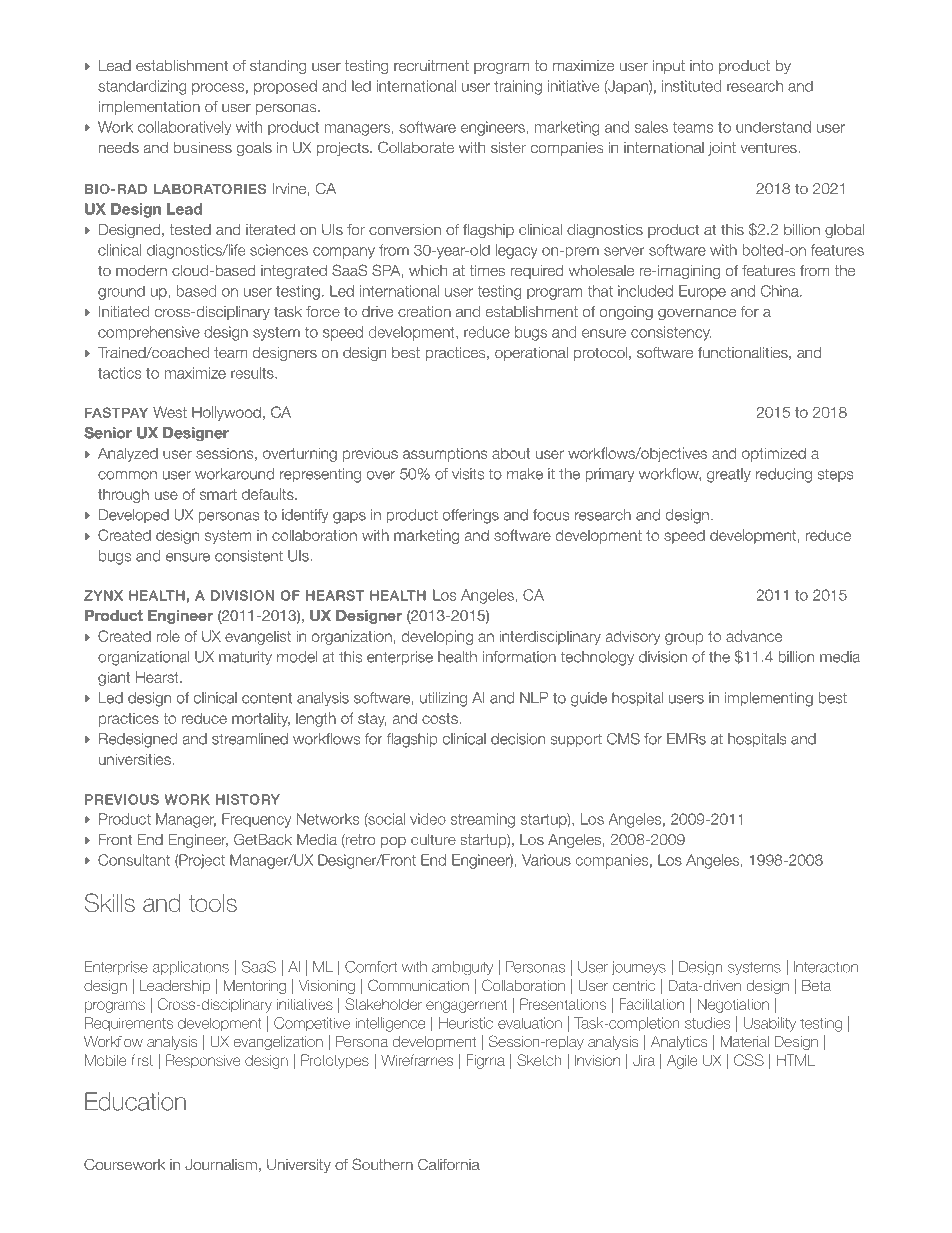 The height and width of the screenshot is (1233, 952). I want to click on Journalism, so click(221, 1164).
